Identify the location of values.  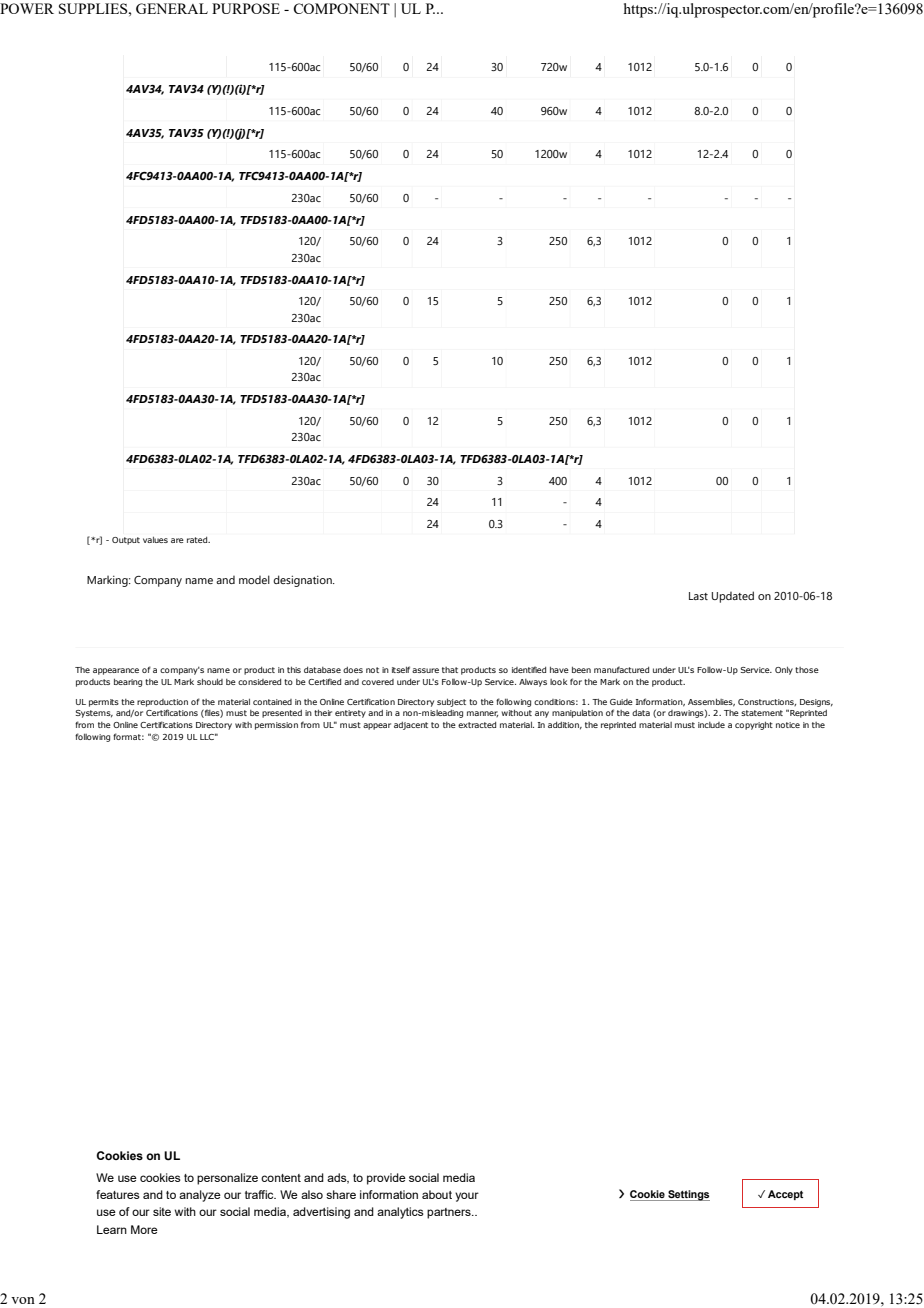
(155, 540).
